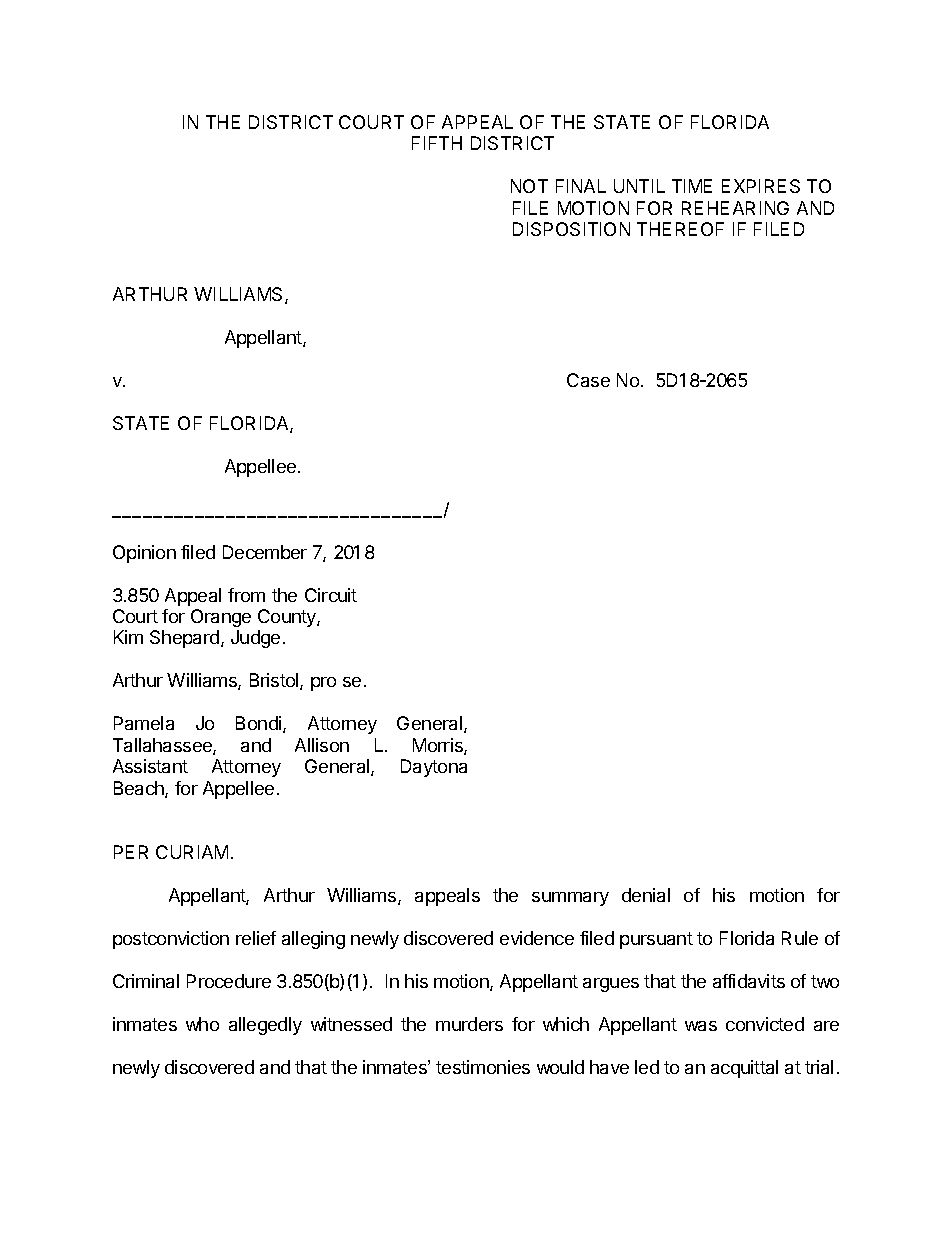  What do you see at coordinates (529, 186) in the document?
I see `NOT` at bounding box center [529, 186].
